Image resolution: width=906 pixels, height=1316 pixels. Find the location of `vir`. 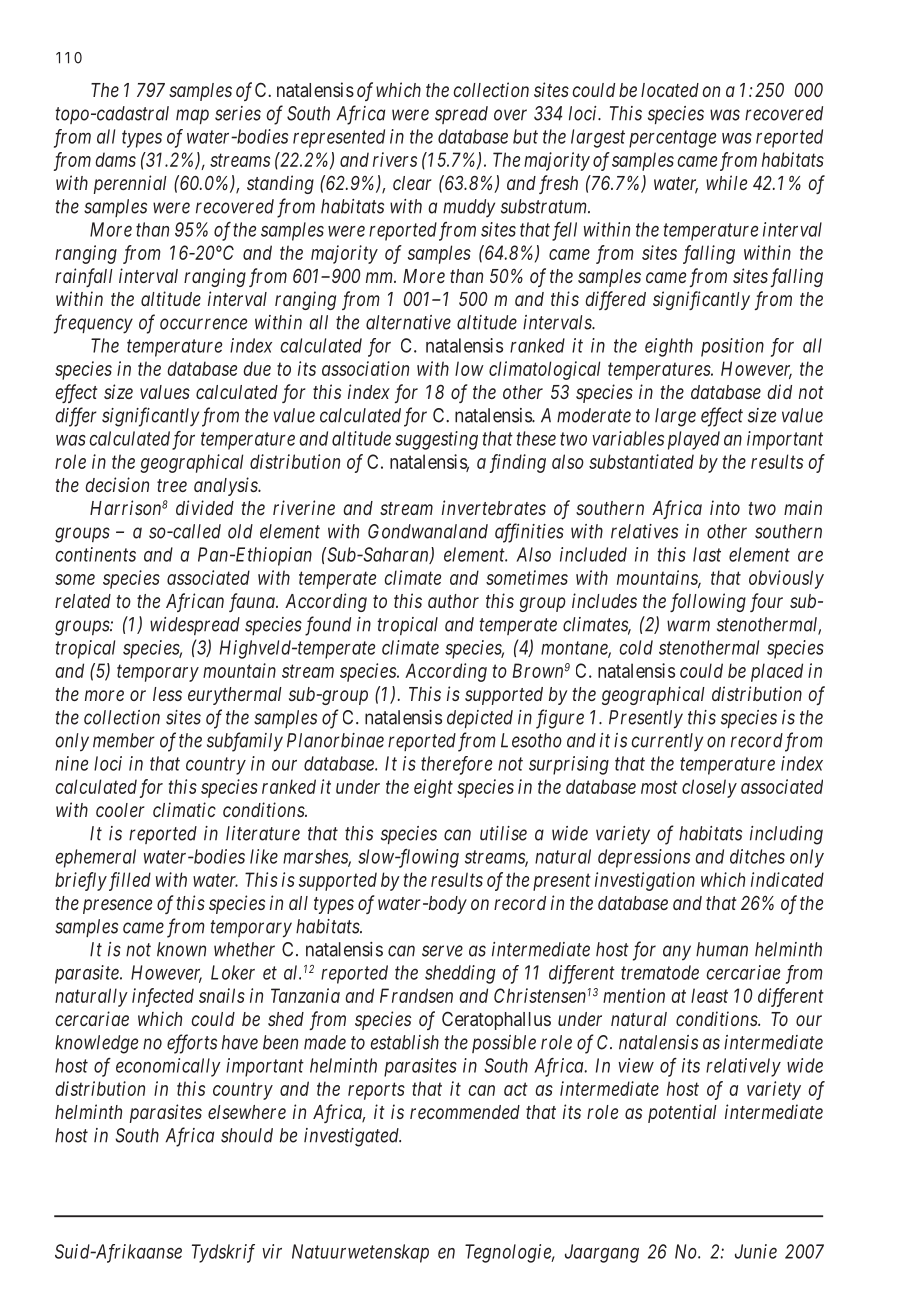

vir is located at coordinates (272, 1251).
